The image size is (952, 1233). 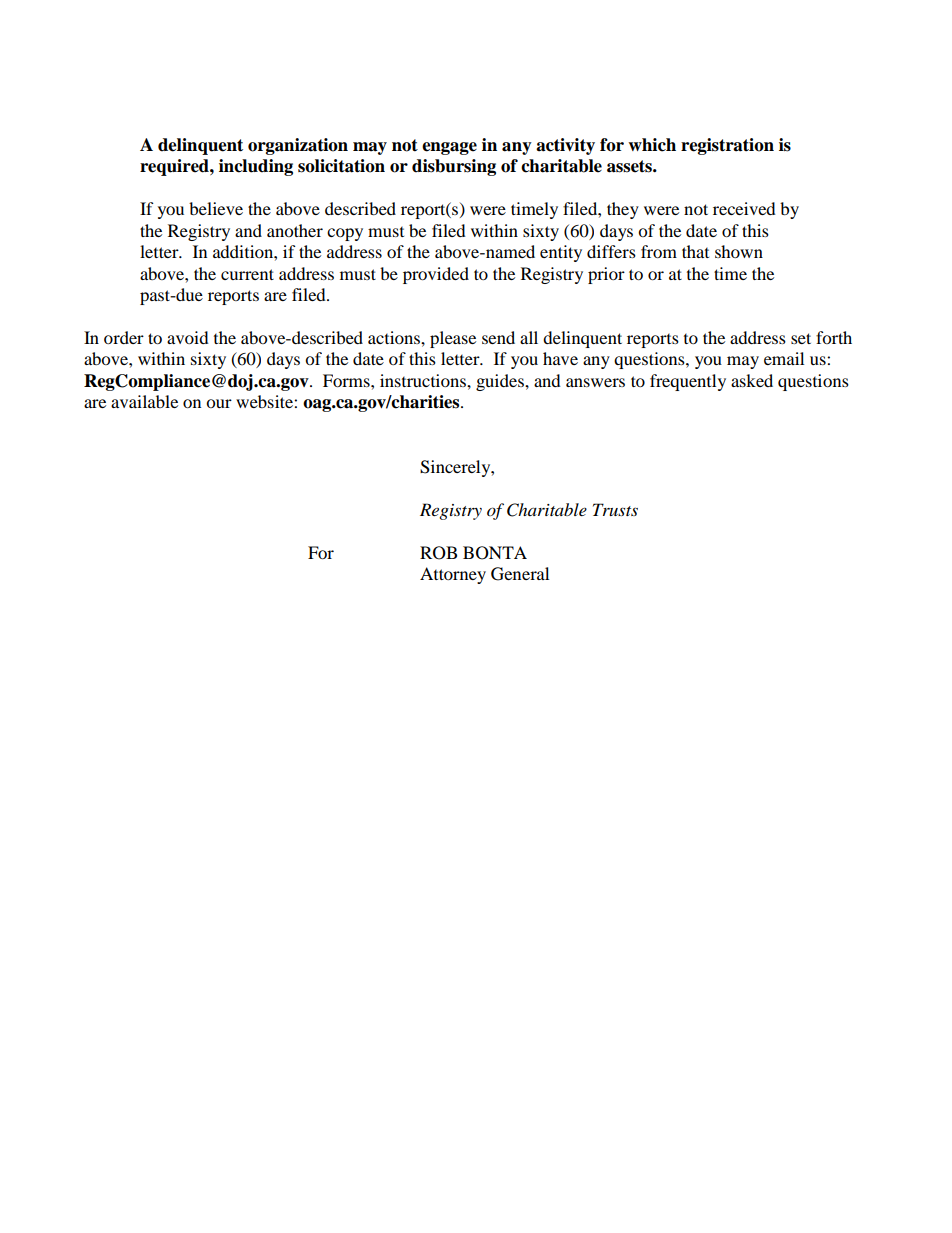 What do you see at coordinates (520, 574) in the screenshot?
I see `General` at bounding box center [520, 574].
